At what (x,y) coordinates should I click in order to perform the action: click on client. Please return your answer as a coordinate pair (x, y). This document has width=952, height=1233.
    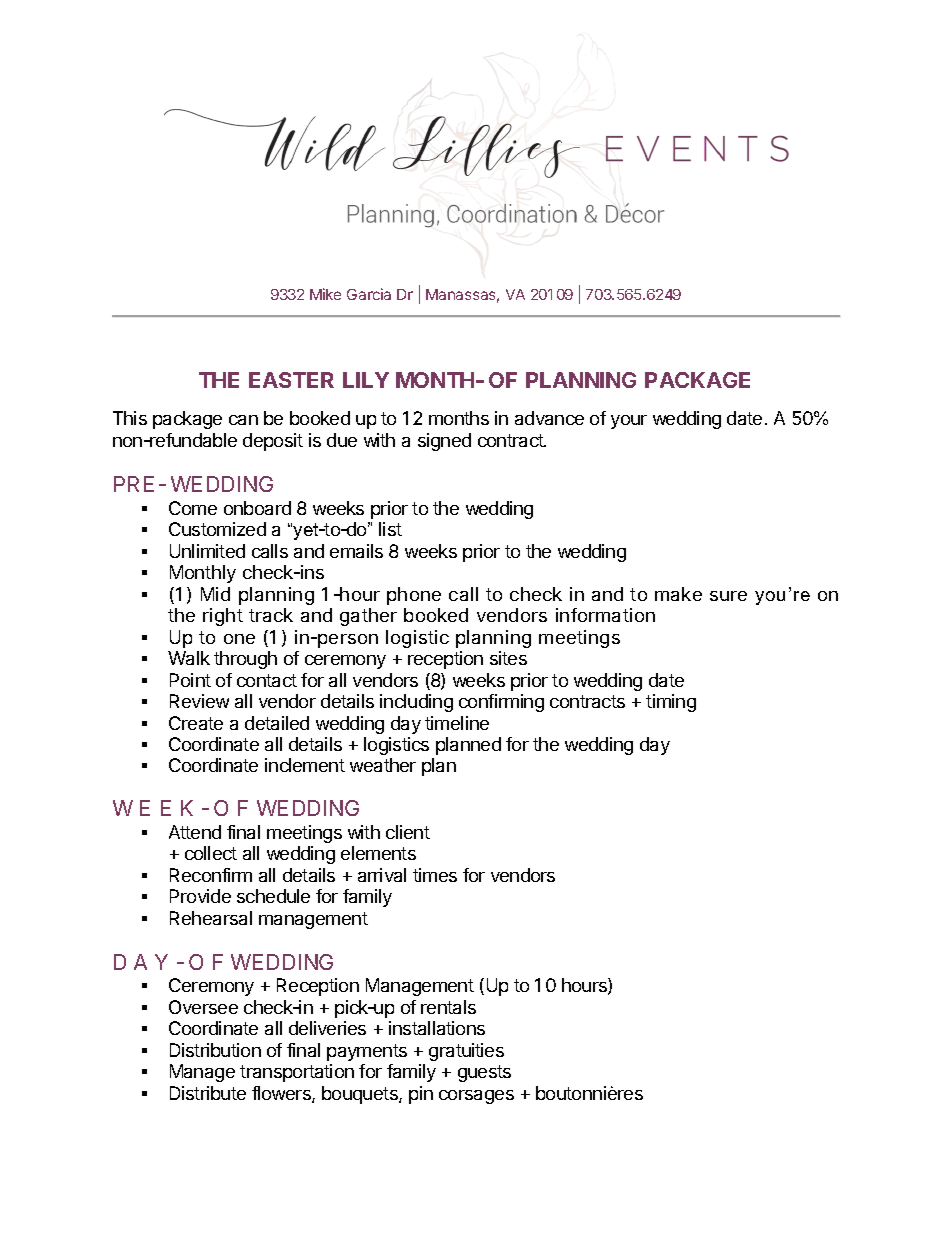
    Looking at the image, I should click on (408, 832).
